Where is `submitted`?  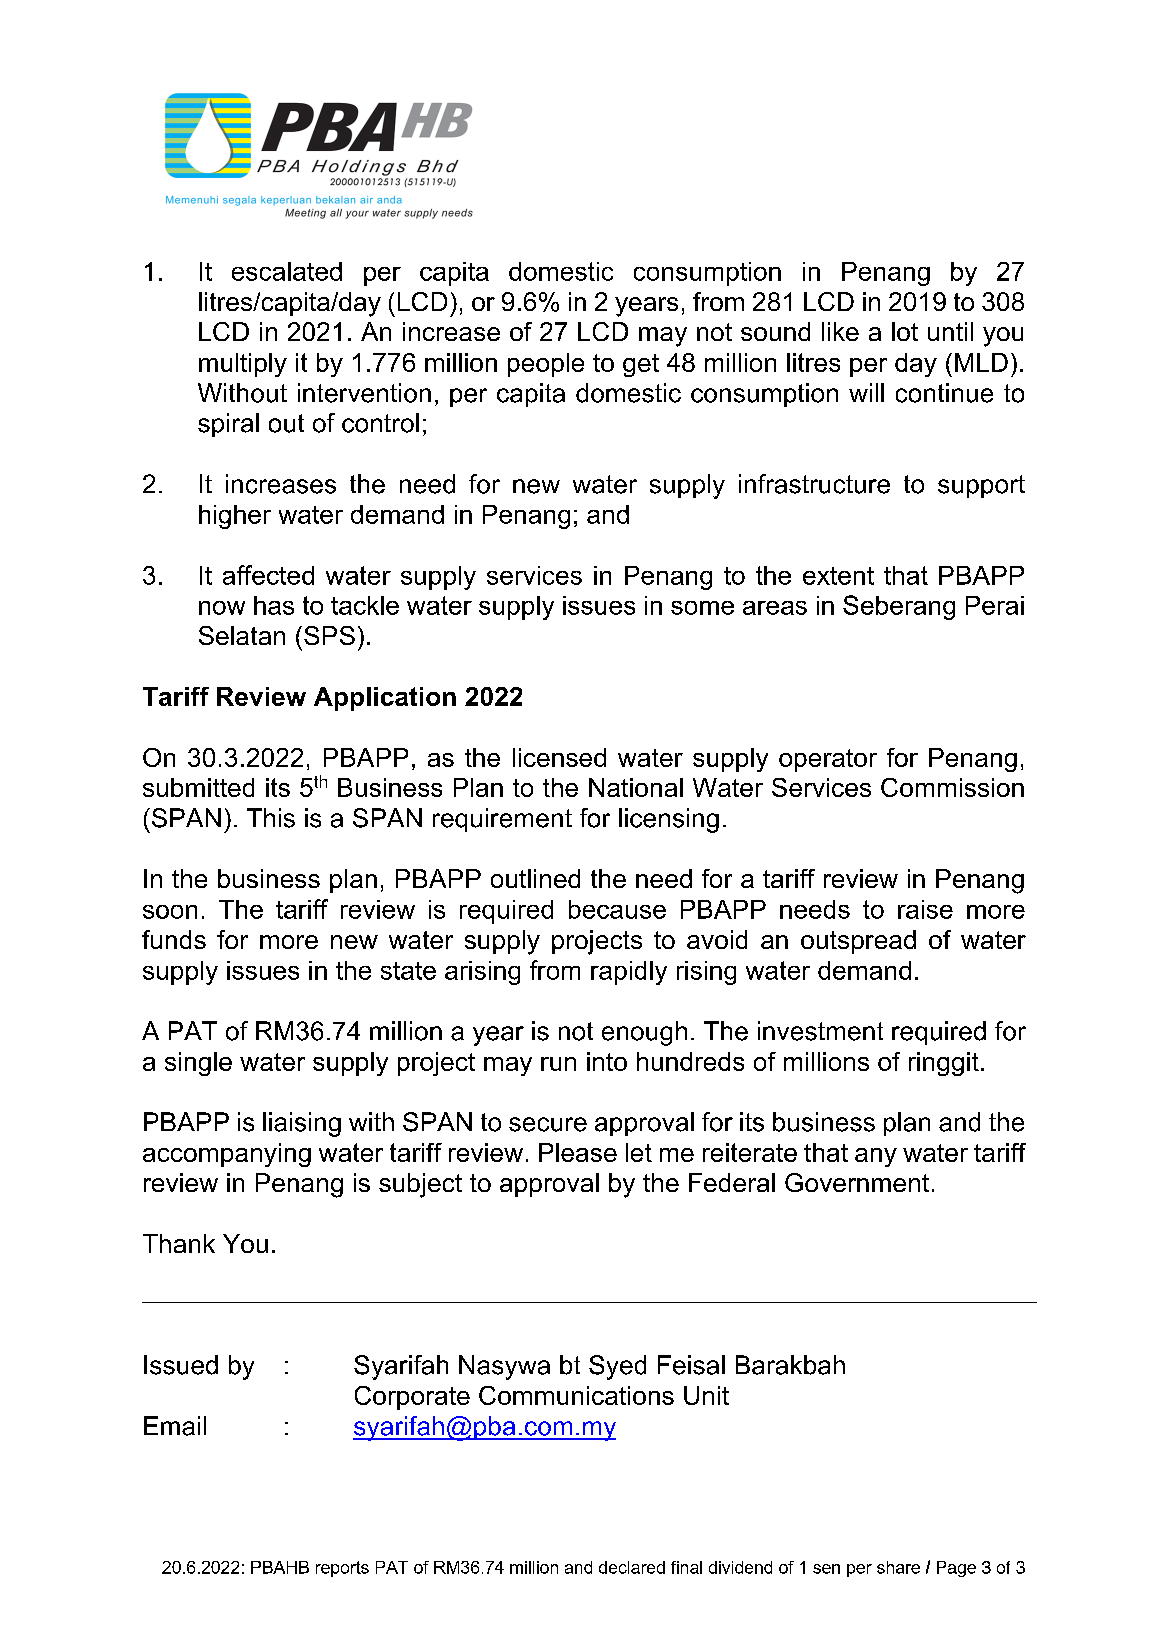
submitted is located at coordinates (198, 787).
